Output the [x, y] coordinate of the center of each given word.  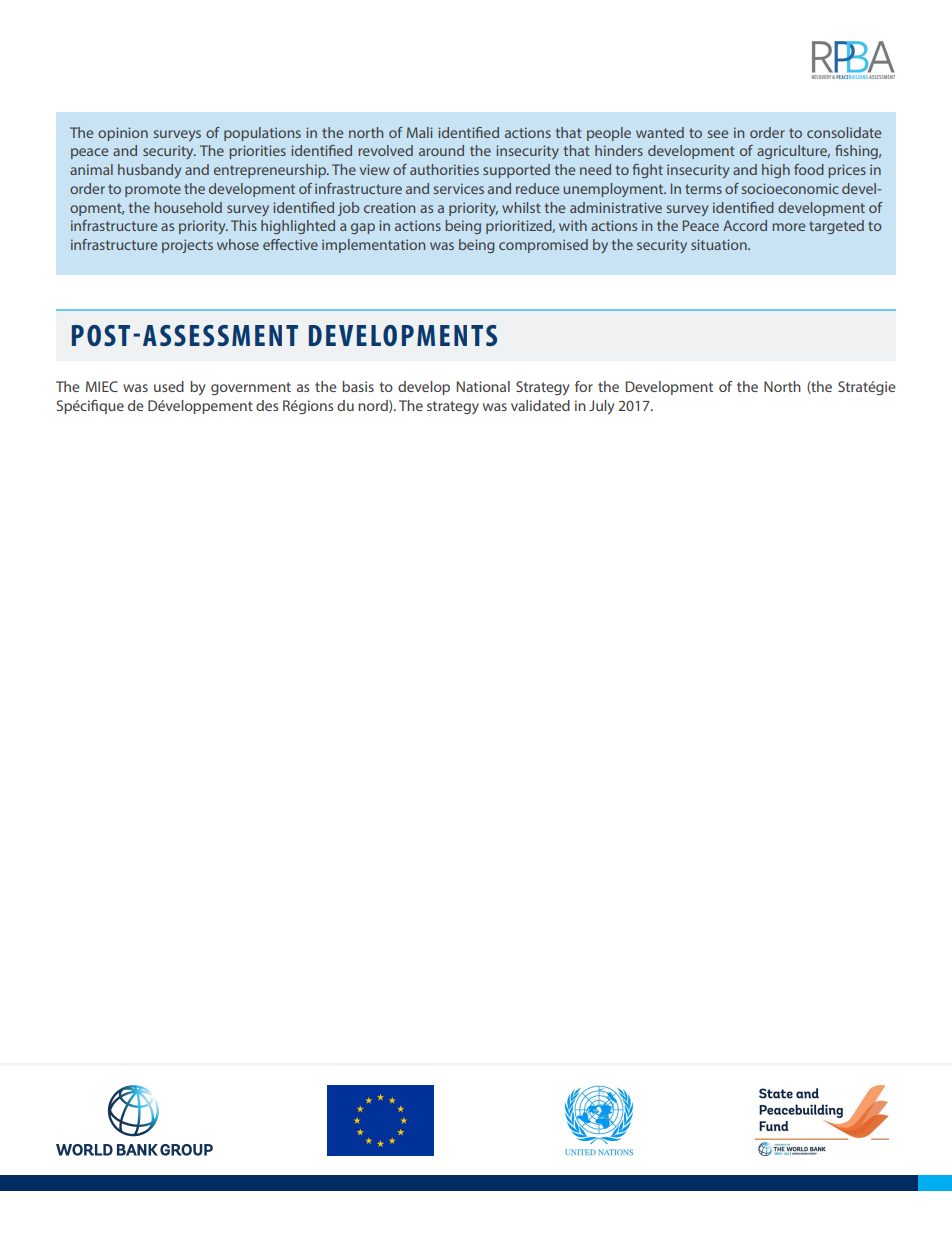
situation [720, 244]
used [169, 386]
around [441, 150]
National [483, 386]
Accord [745, 225]
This [244, 225]
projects [187, 246]
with [573, 225]
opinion [123, 134]
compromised [543, 246]
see [718, 134]
